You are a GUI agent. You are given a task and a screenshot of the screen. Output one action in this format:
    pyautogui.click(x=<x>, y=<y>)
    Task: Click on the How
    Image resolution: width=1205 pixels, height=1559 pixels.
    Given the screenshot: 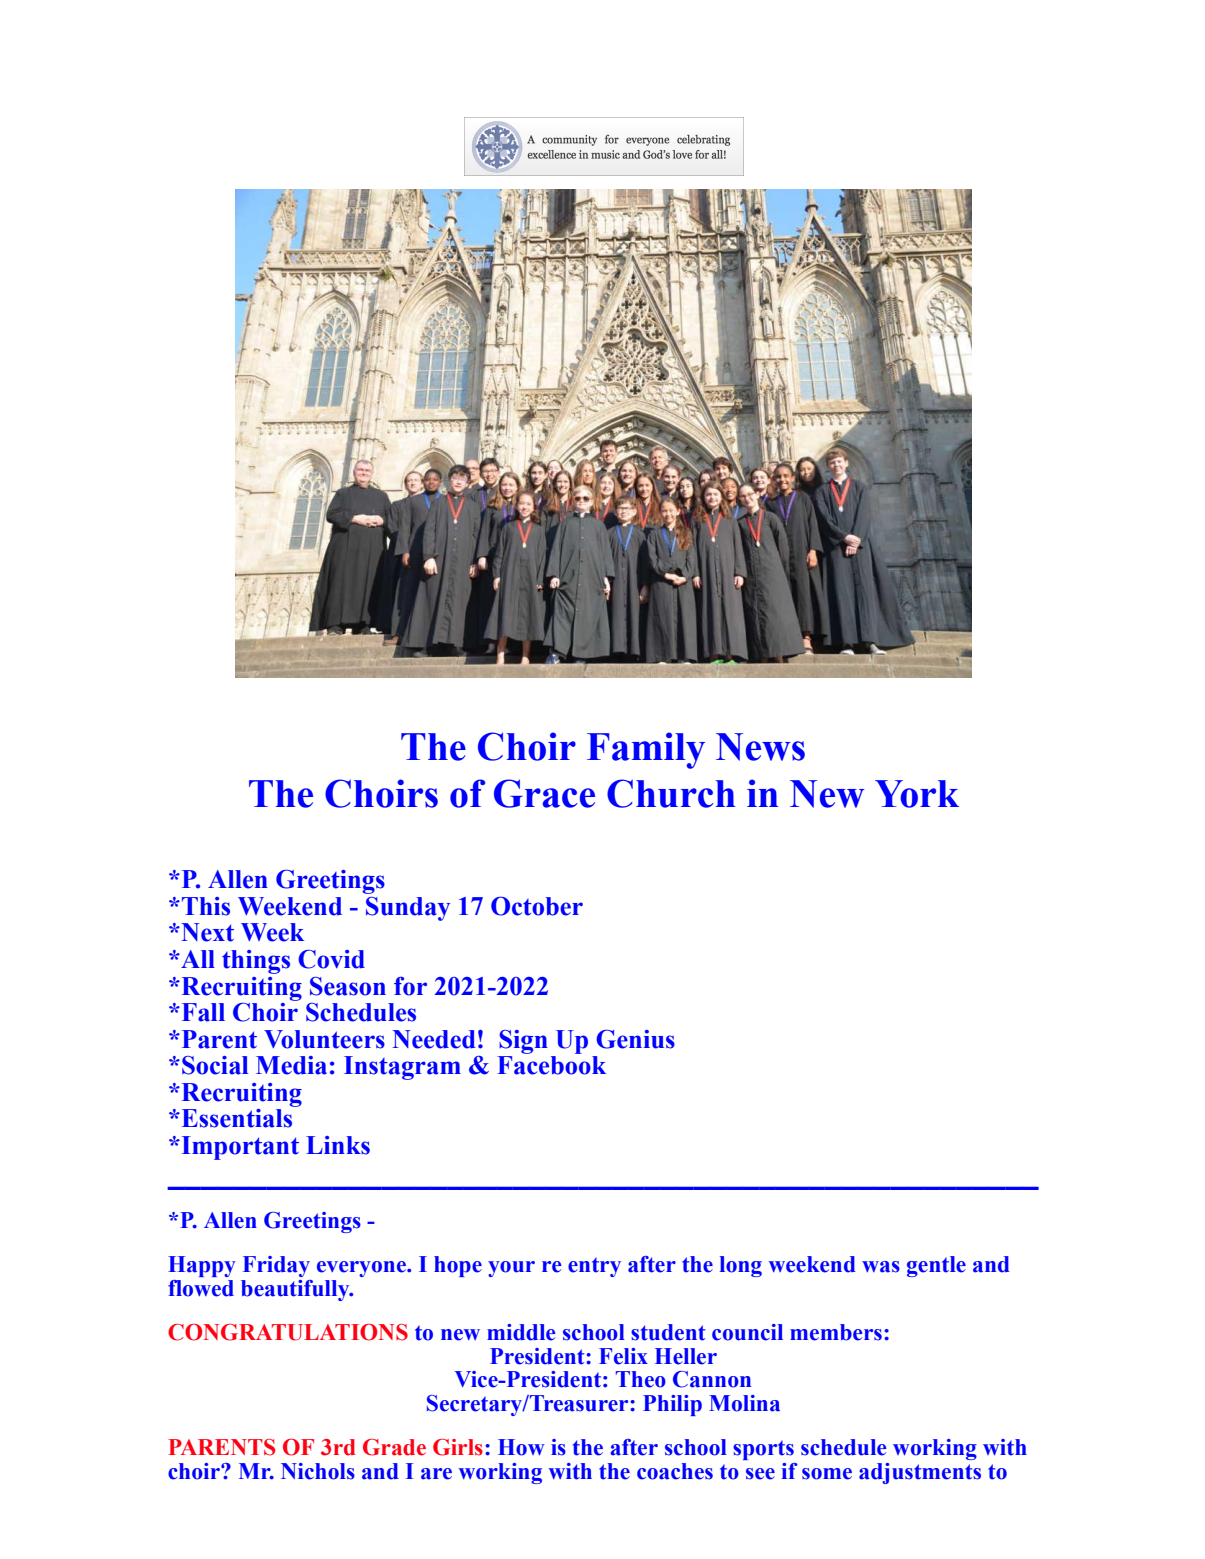 What is the action you would take?
    pyautogui.click(x=521, y=1447)
